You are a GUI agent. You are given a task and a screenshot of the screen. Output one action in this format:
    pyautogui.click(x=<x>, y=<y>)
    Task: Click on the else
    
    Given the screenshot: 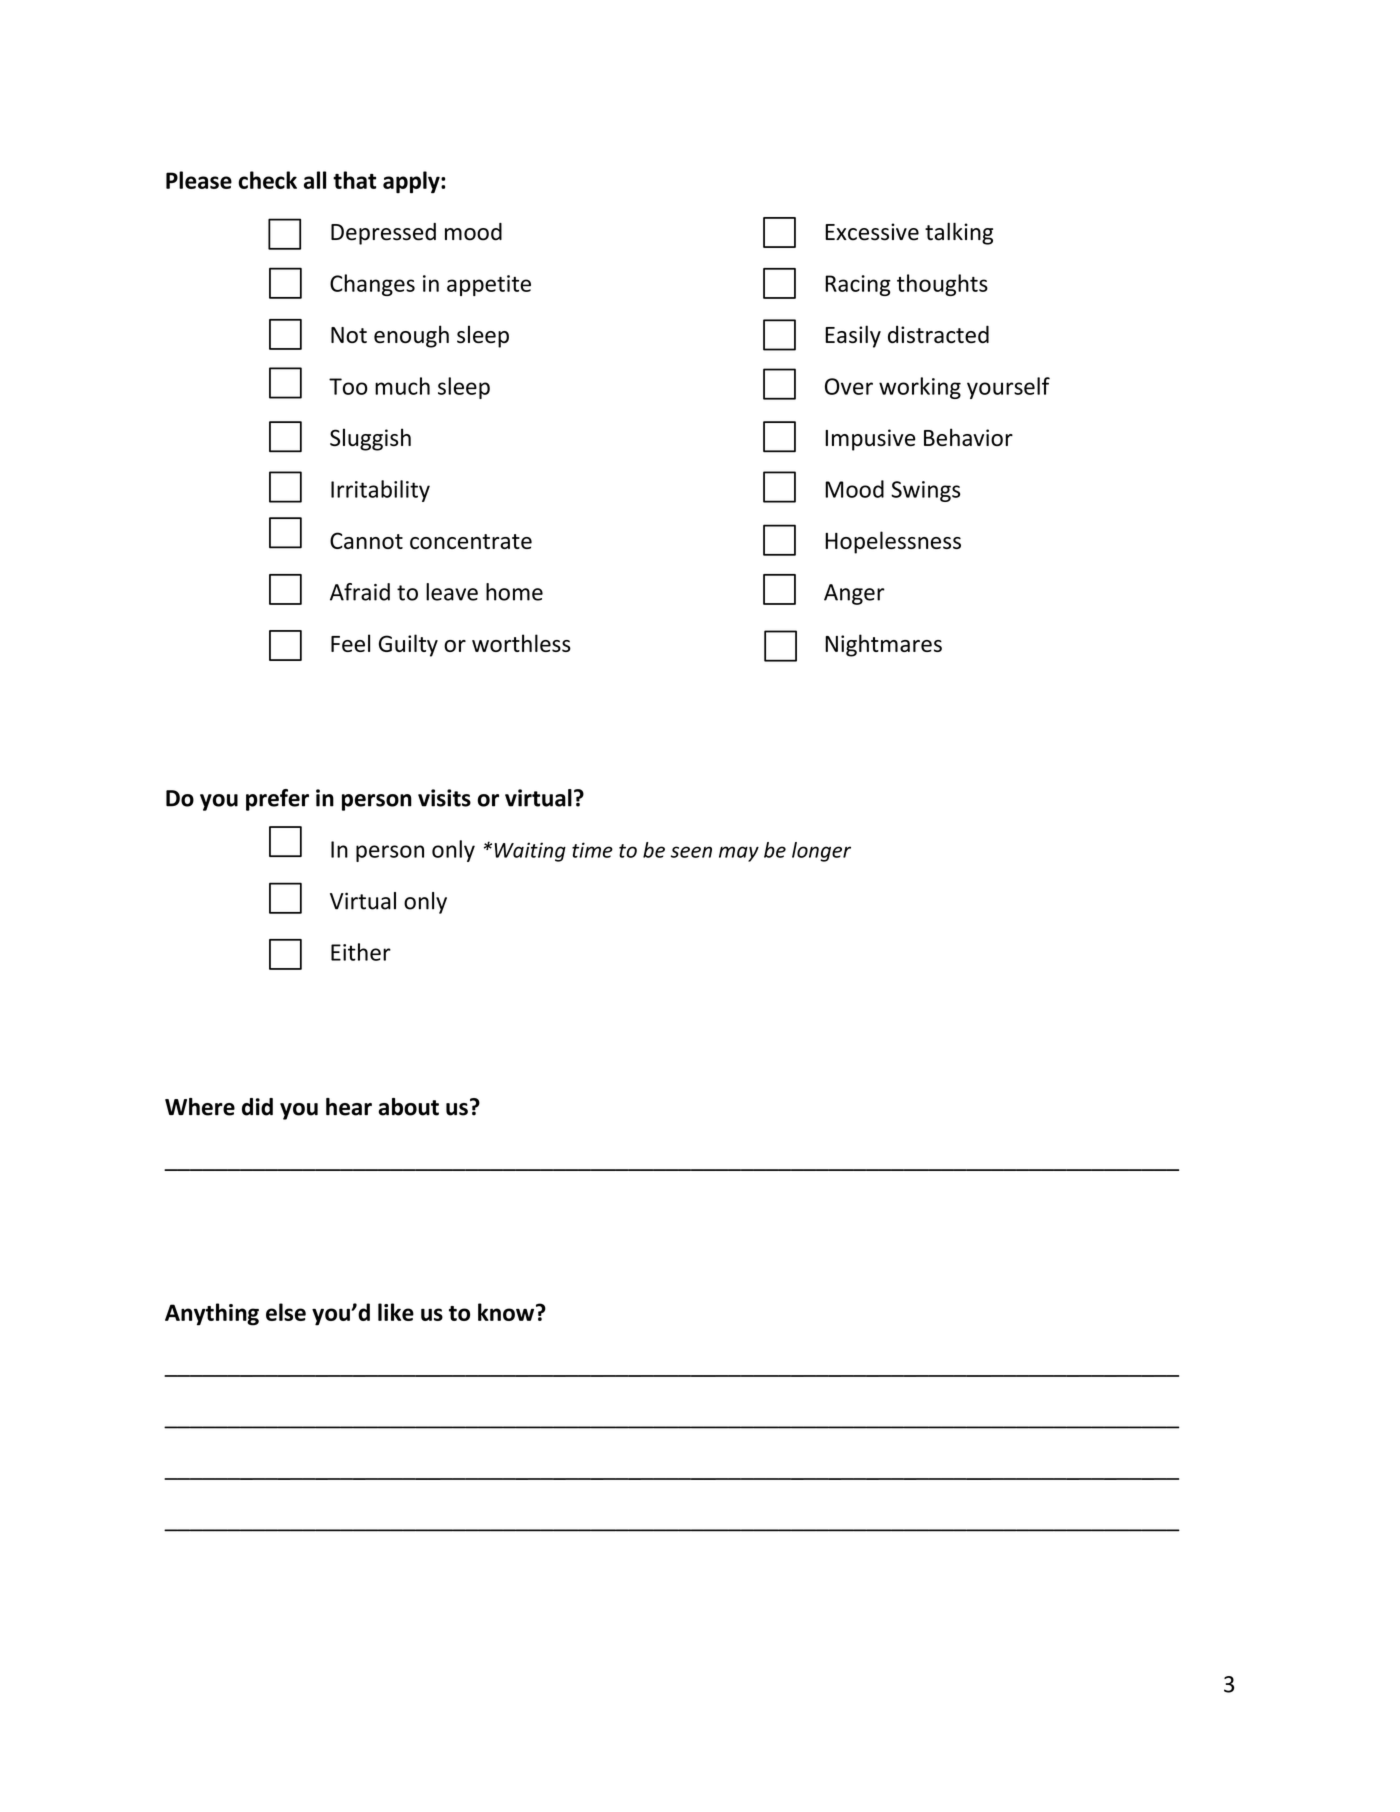 What is the action you would take?
    pyautogui.click(x=286, y=1312)
